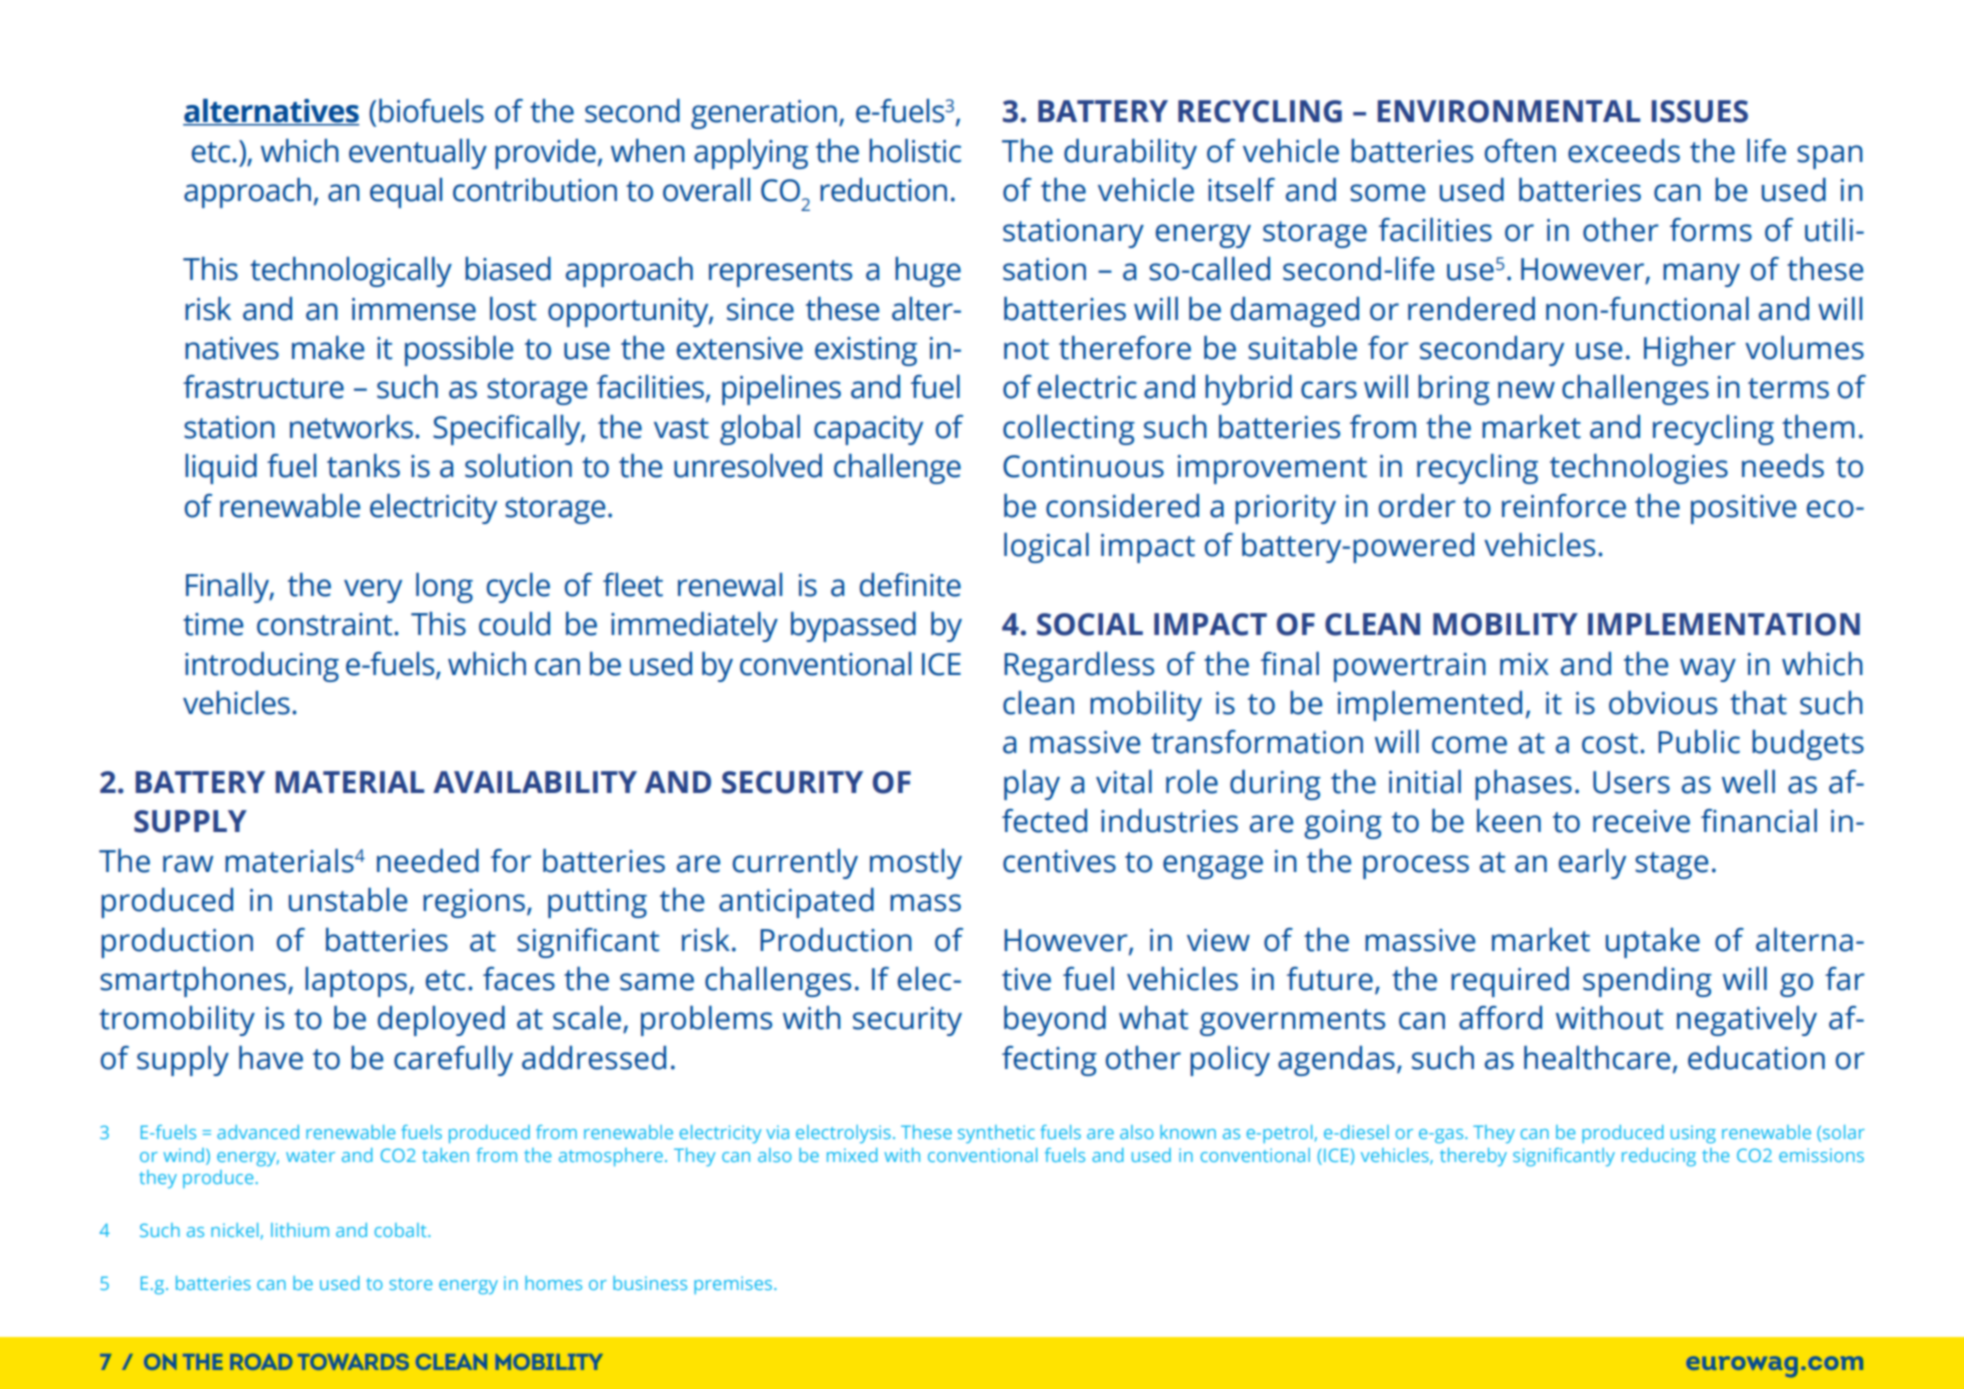 This screenshot has height=1389, width=1964. I want to click on play, so click(1032, 785).
